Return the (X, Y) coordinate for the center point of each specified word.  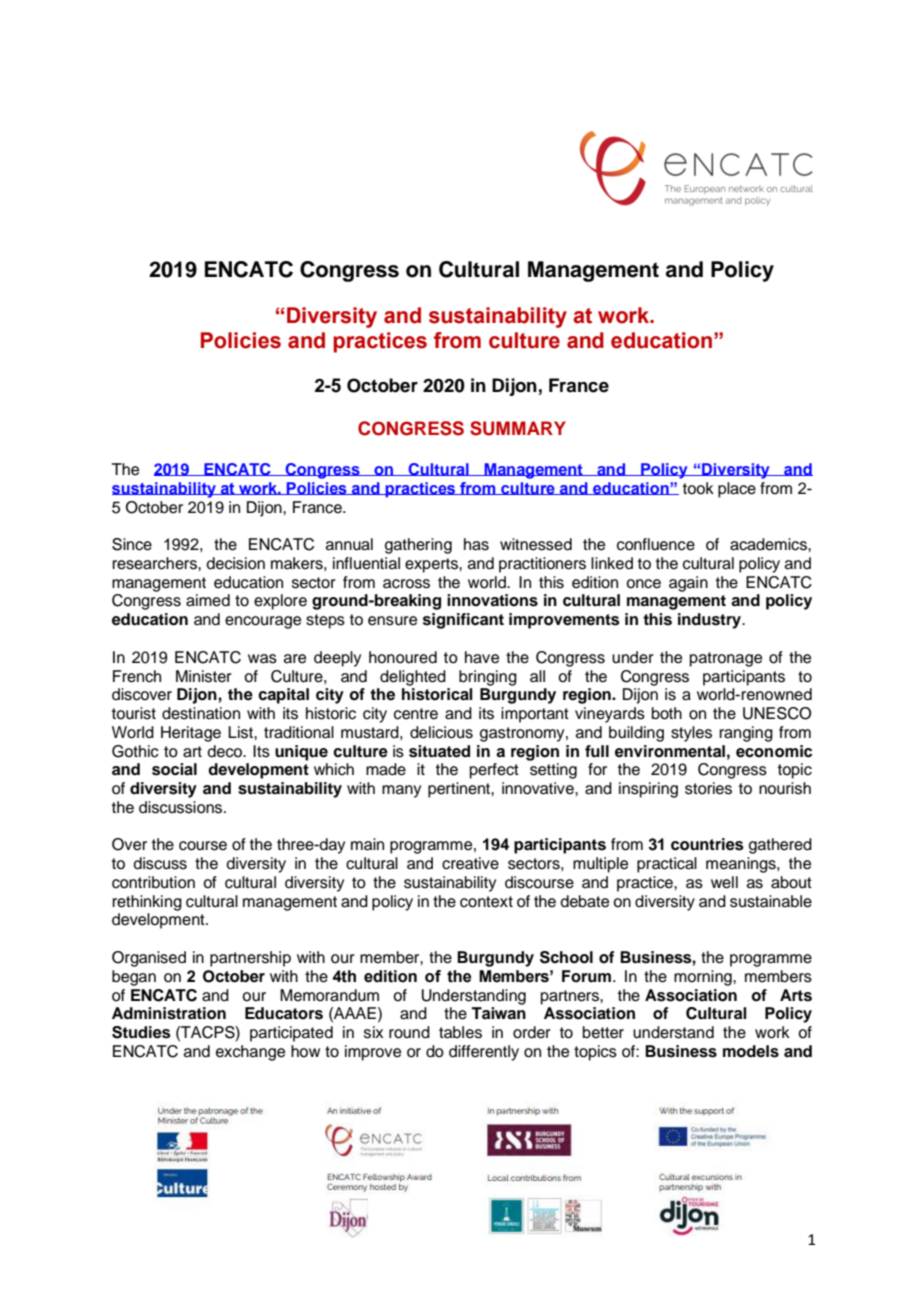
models (751, 1051)
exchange (250, 1053)
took (698, 488)
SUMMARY (518, 428)
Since (132, 544)
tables (460, 1032)
